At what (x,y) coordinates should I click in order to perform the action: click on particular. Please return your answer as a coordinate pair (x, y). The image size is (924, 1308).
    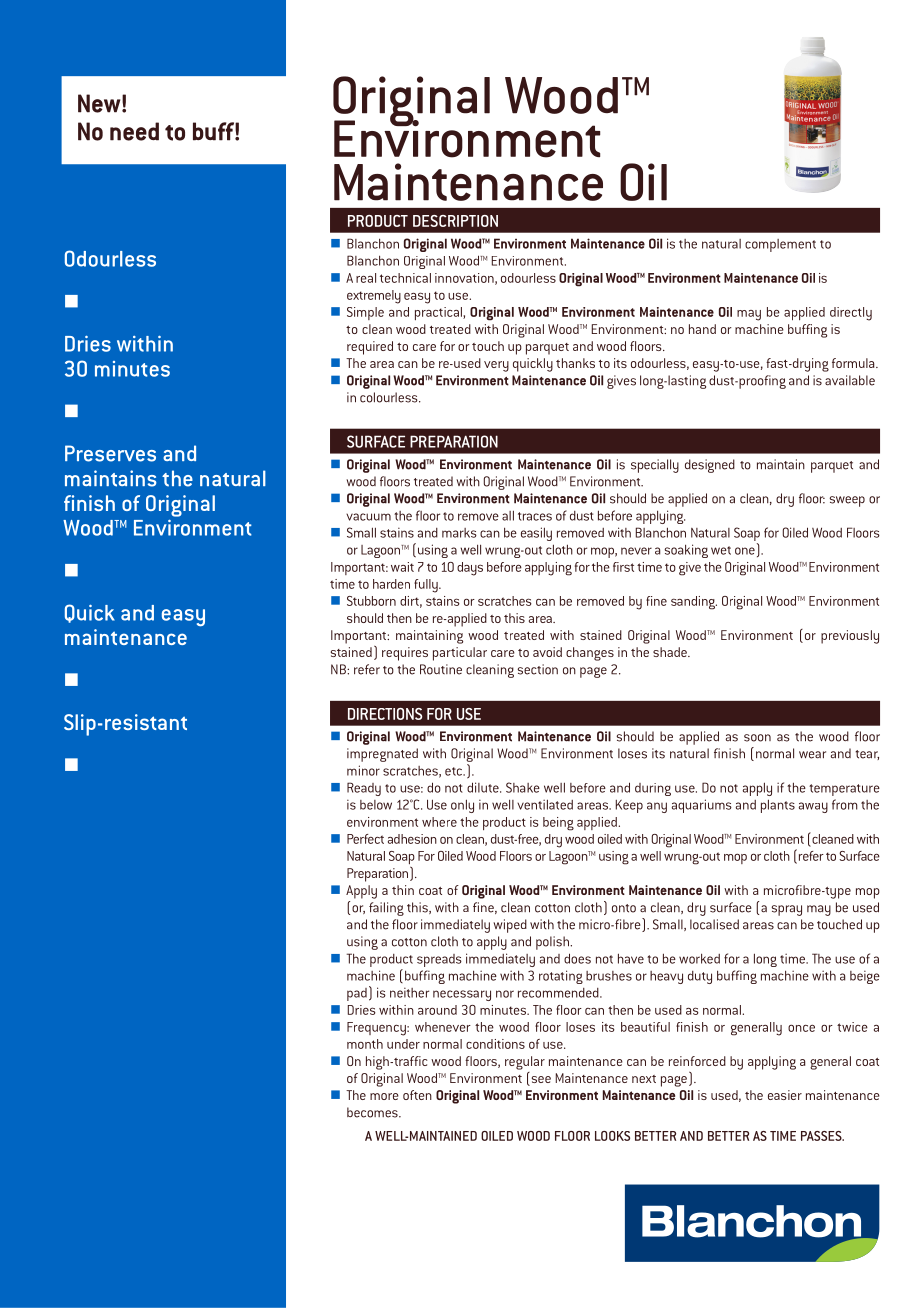
    Looking at the image, I should click on (460, 654).
